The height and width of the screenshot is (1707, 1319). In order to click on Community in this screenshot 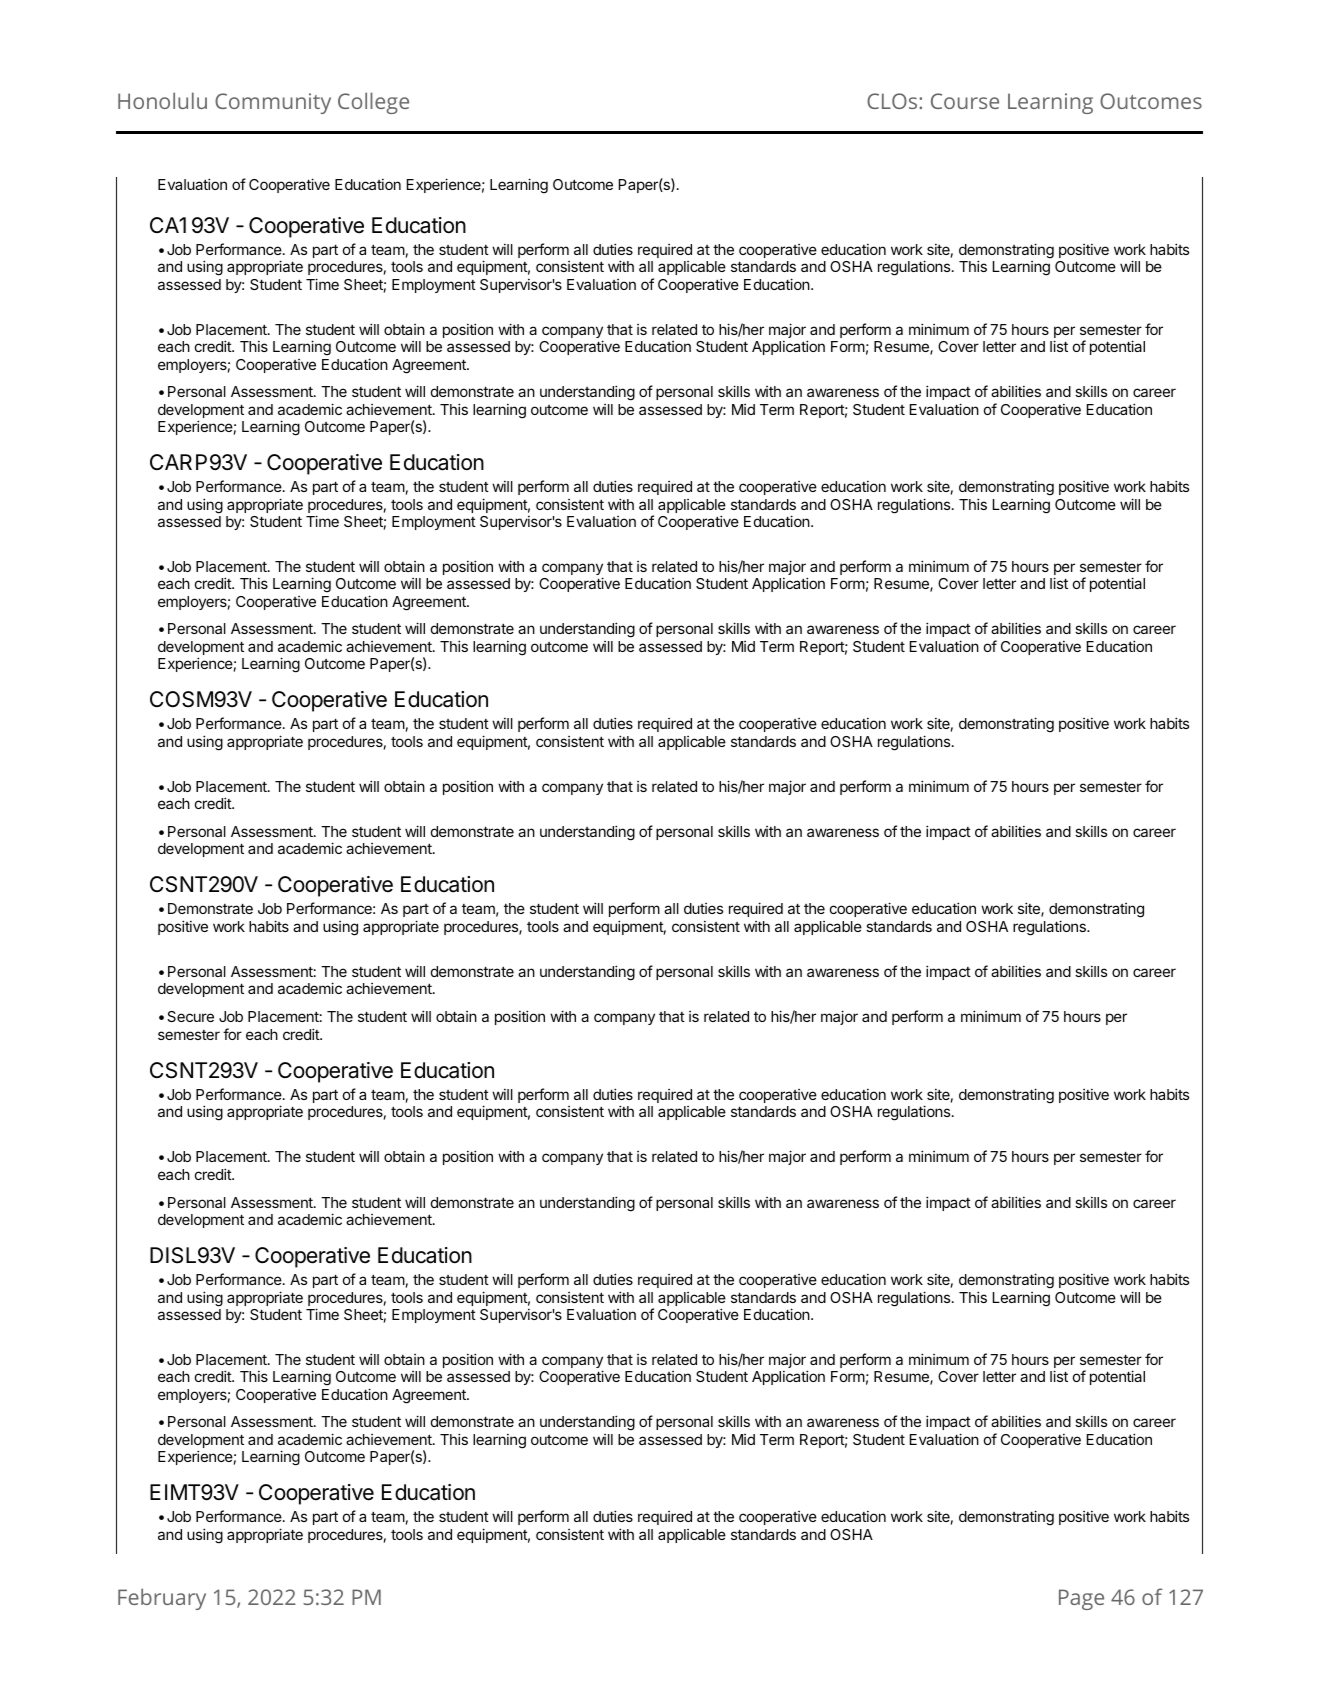, I will do `click(273, 103)`.
